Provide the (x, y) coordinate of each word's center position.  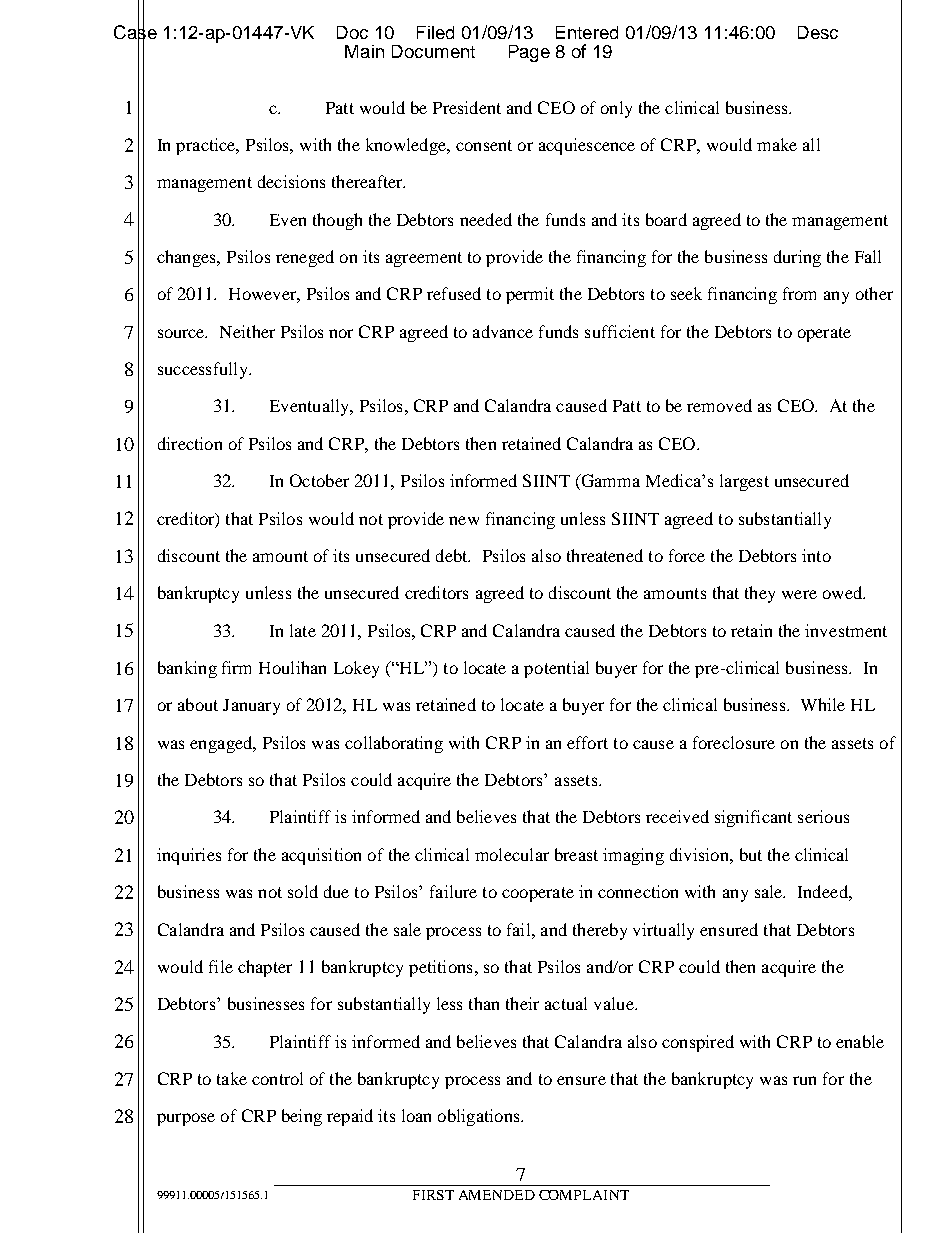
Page (529, 53)
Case (135, 32)
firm (236, 667)
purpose (186, 1119)
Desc (818, 32)
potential (556, 669)
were (799, 594)
